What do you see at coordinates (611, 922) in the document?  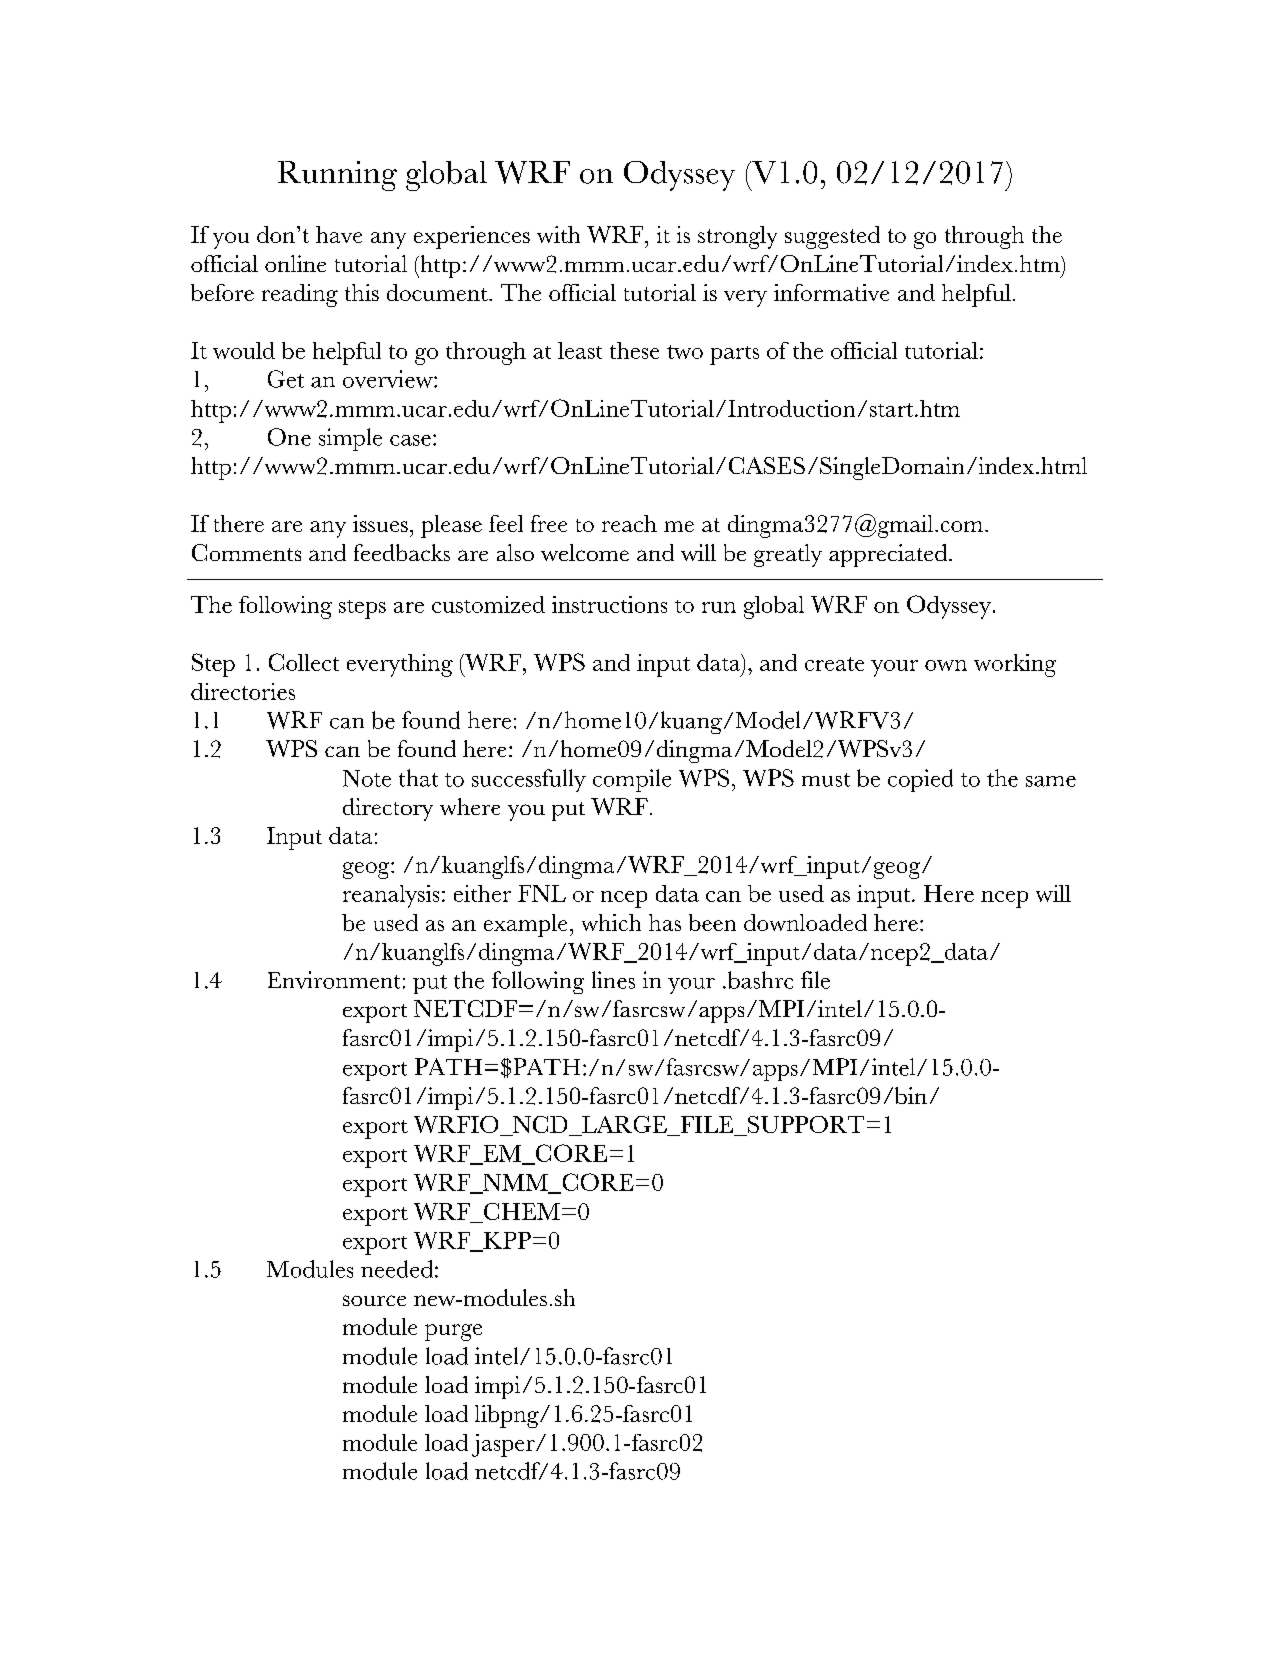 I see `which` at bounding box center [611, 922].
